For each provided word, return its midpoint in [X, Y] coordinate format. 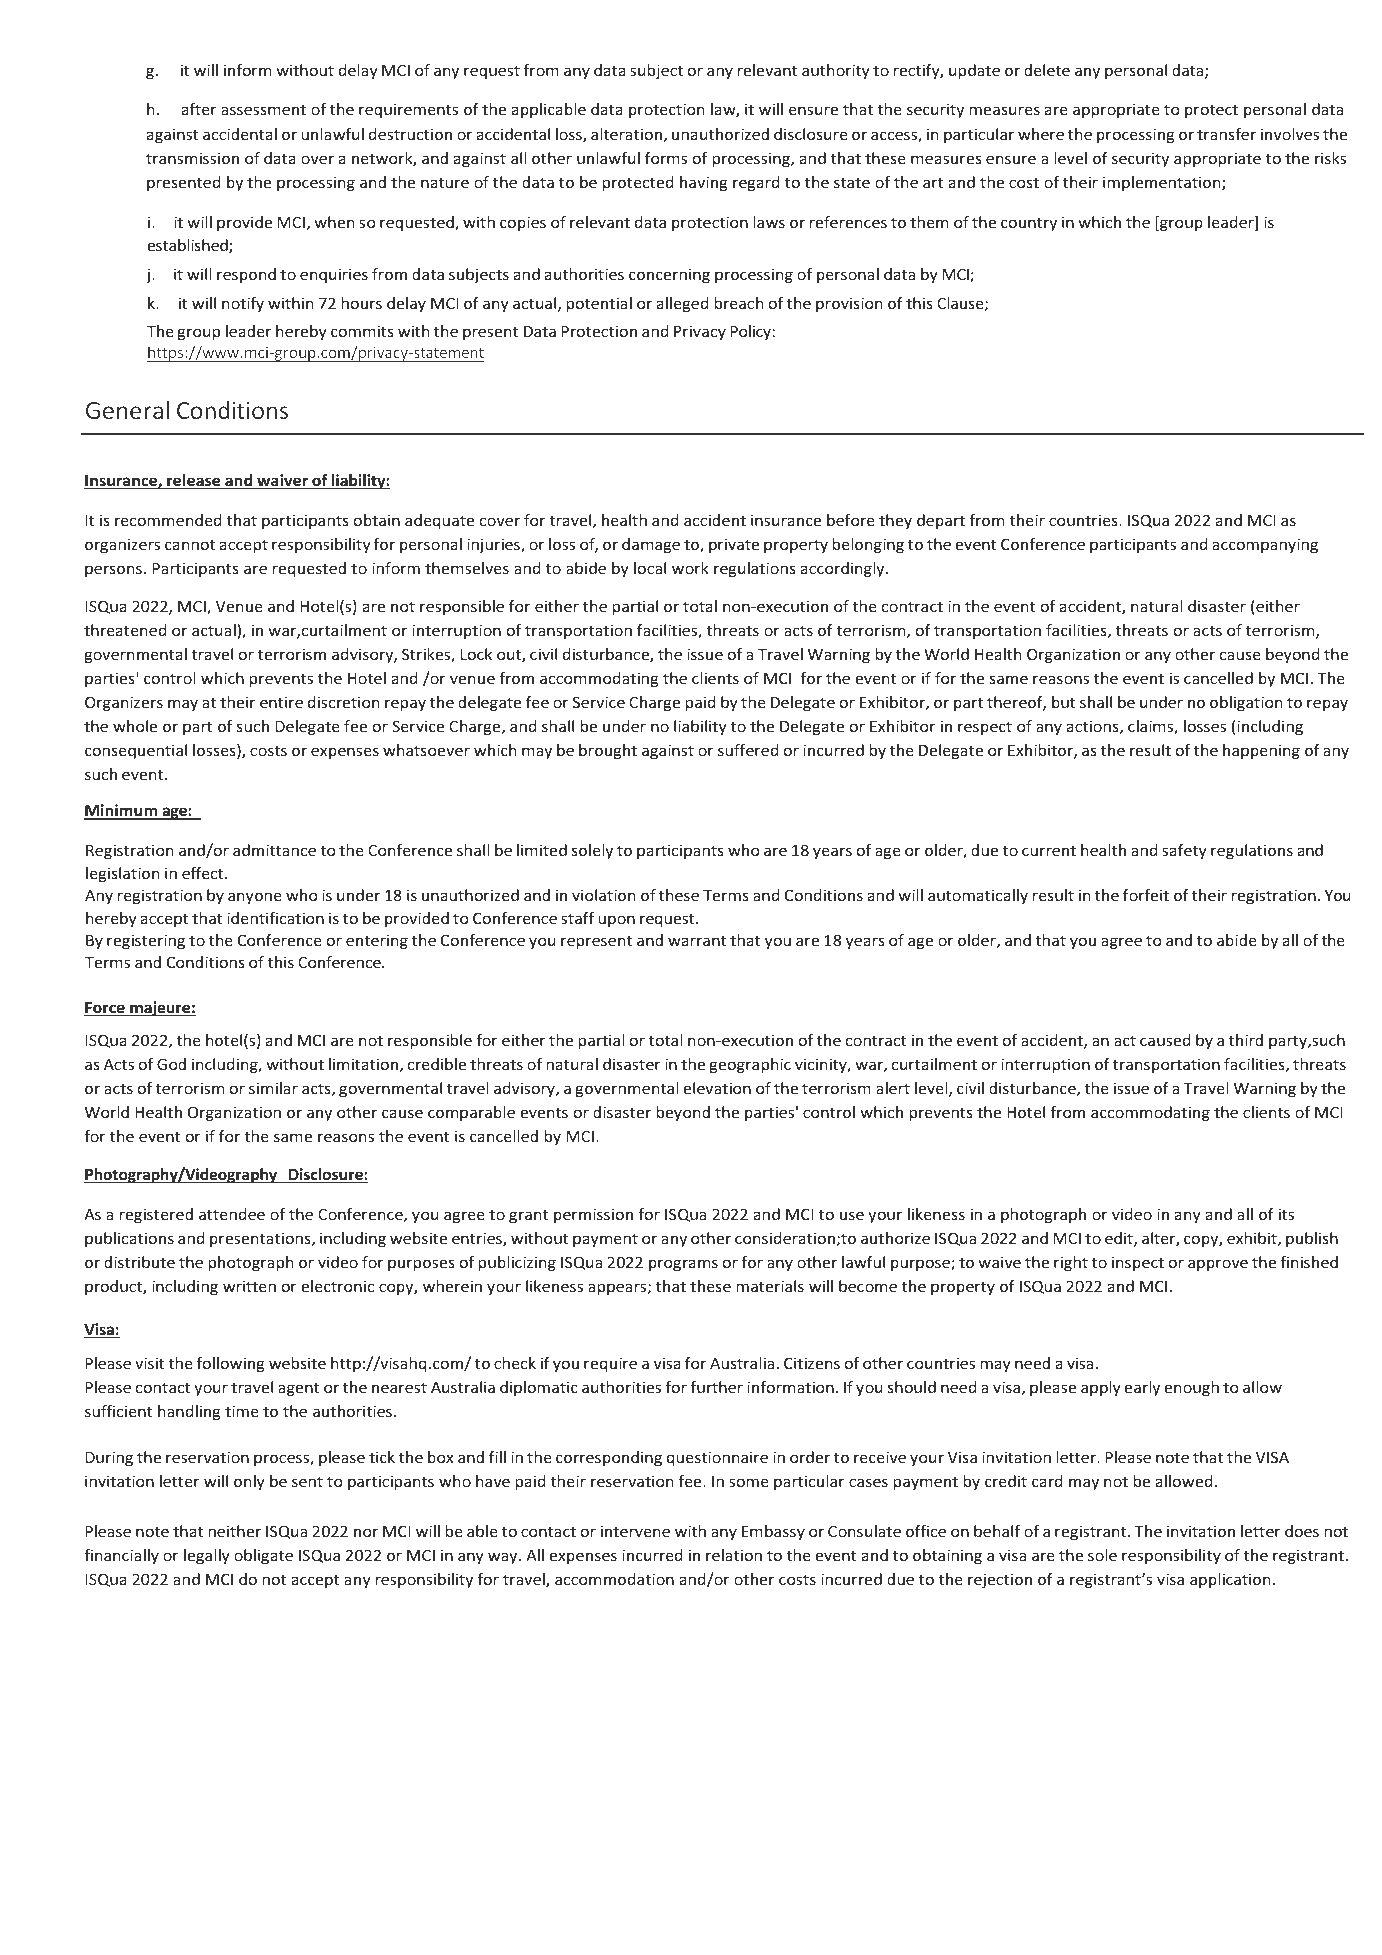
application [1230, 1580]
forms [666, 158]
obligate [263, 1556]
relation [734, 1555]
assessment [263, 109]
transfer [1226, 134]
